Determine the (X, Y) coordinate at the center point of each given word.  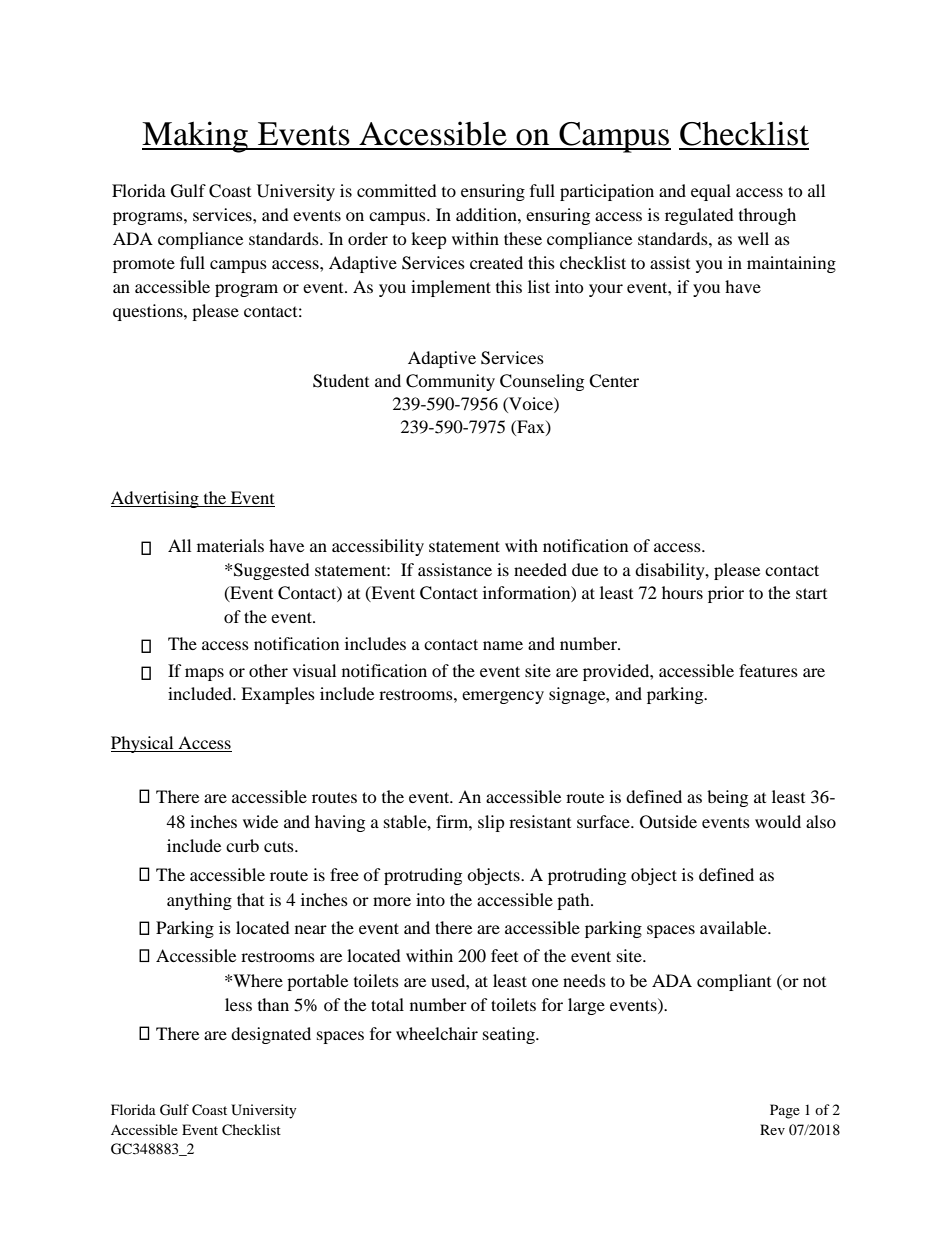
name (503, 645)
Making (196, 137)
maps (204, 674)
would (778, 821)
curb (242, 845)
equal (711, 192)
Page (785, 1111)
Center (614, 381)
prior (726, 594)
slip (491, 823)
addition (487, 214)
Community (450, 382)
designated (271, 1035)
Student (341, 381)
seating (510, 1035)
